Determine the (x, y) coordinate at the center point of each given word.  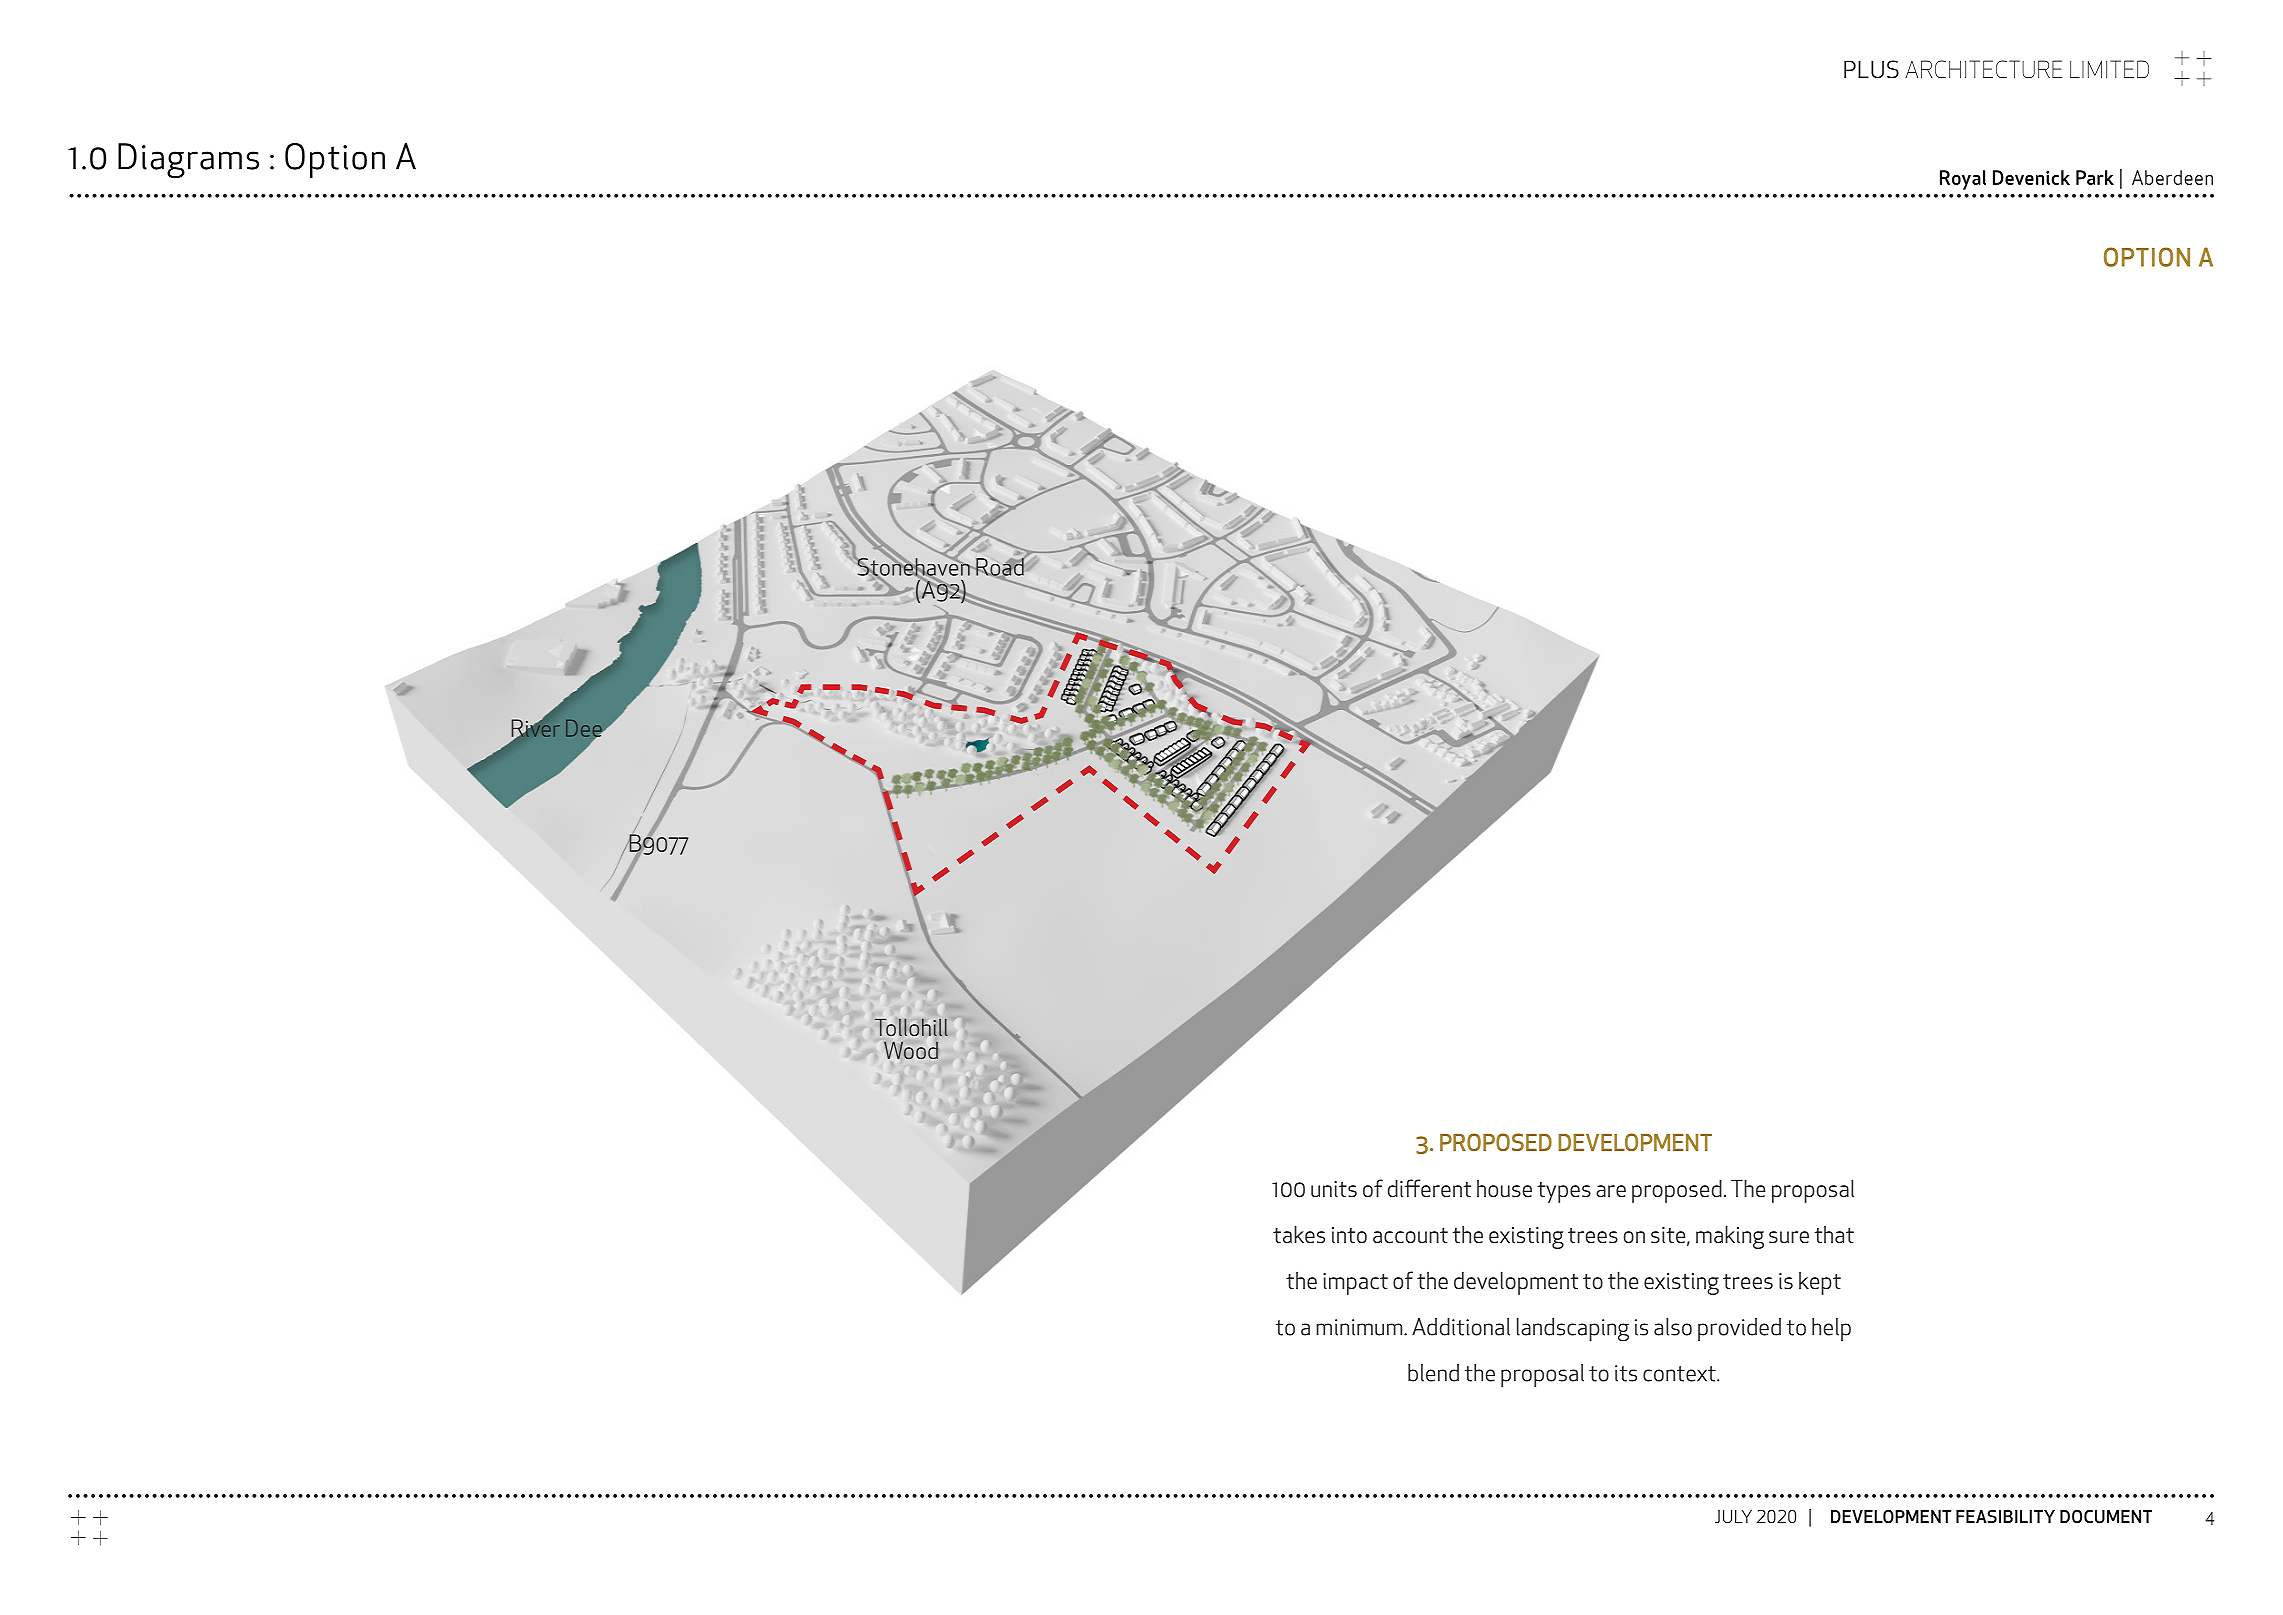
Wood (911, 1050)
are (1611, 1191)
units (1334, 1189)
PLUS (1871, 69)
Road (1000, 567)
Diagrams (188, 161)
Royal (1963, 180)
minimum (1360, 1327)
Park (2095, 177)
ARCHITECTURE (1983, 69)
